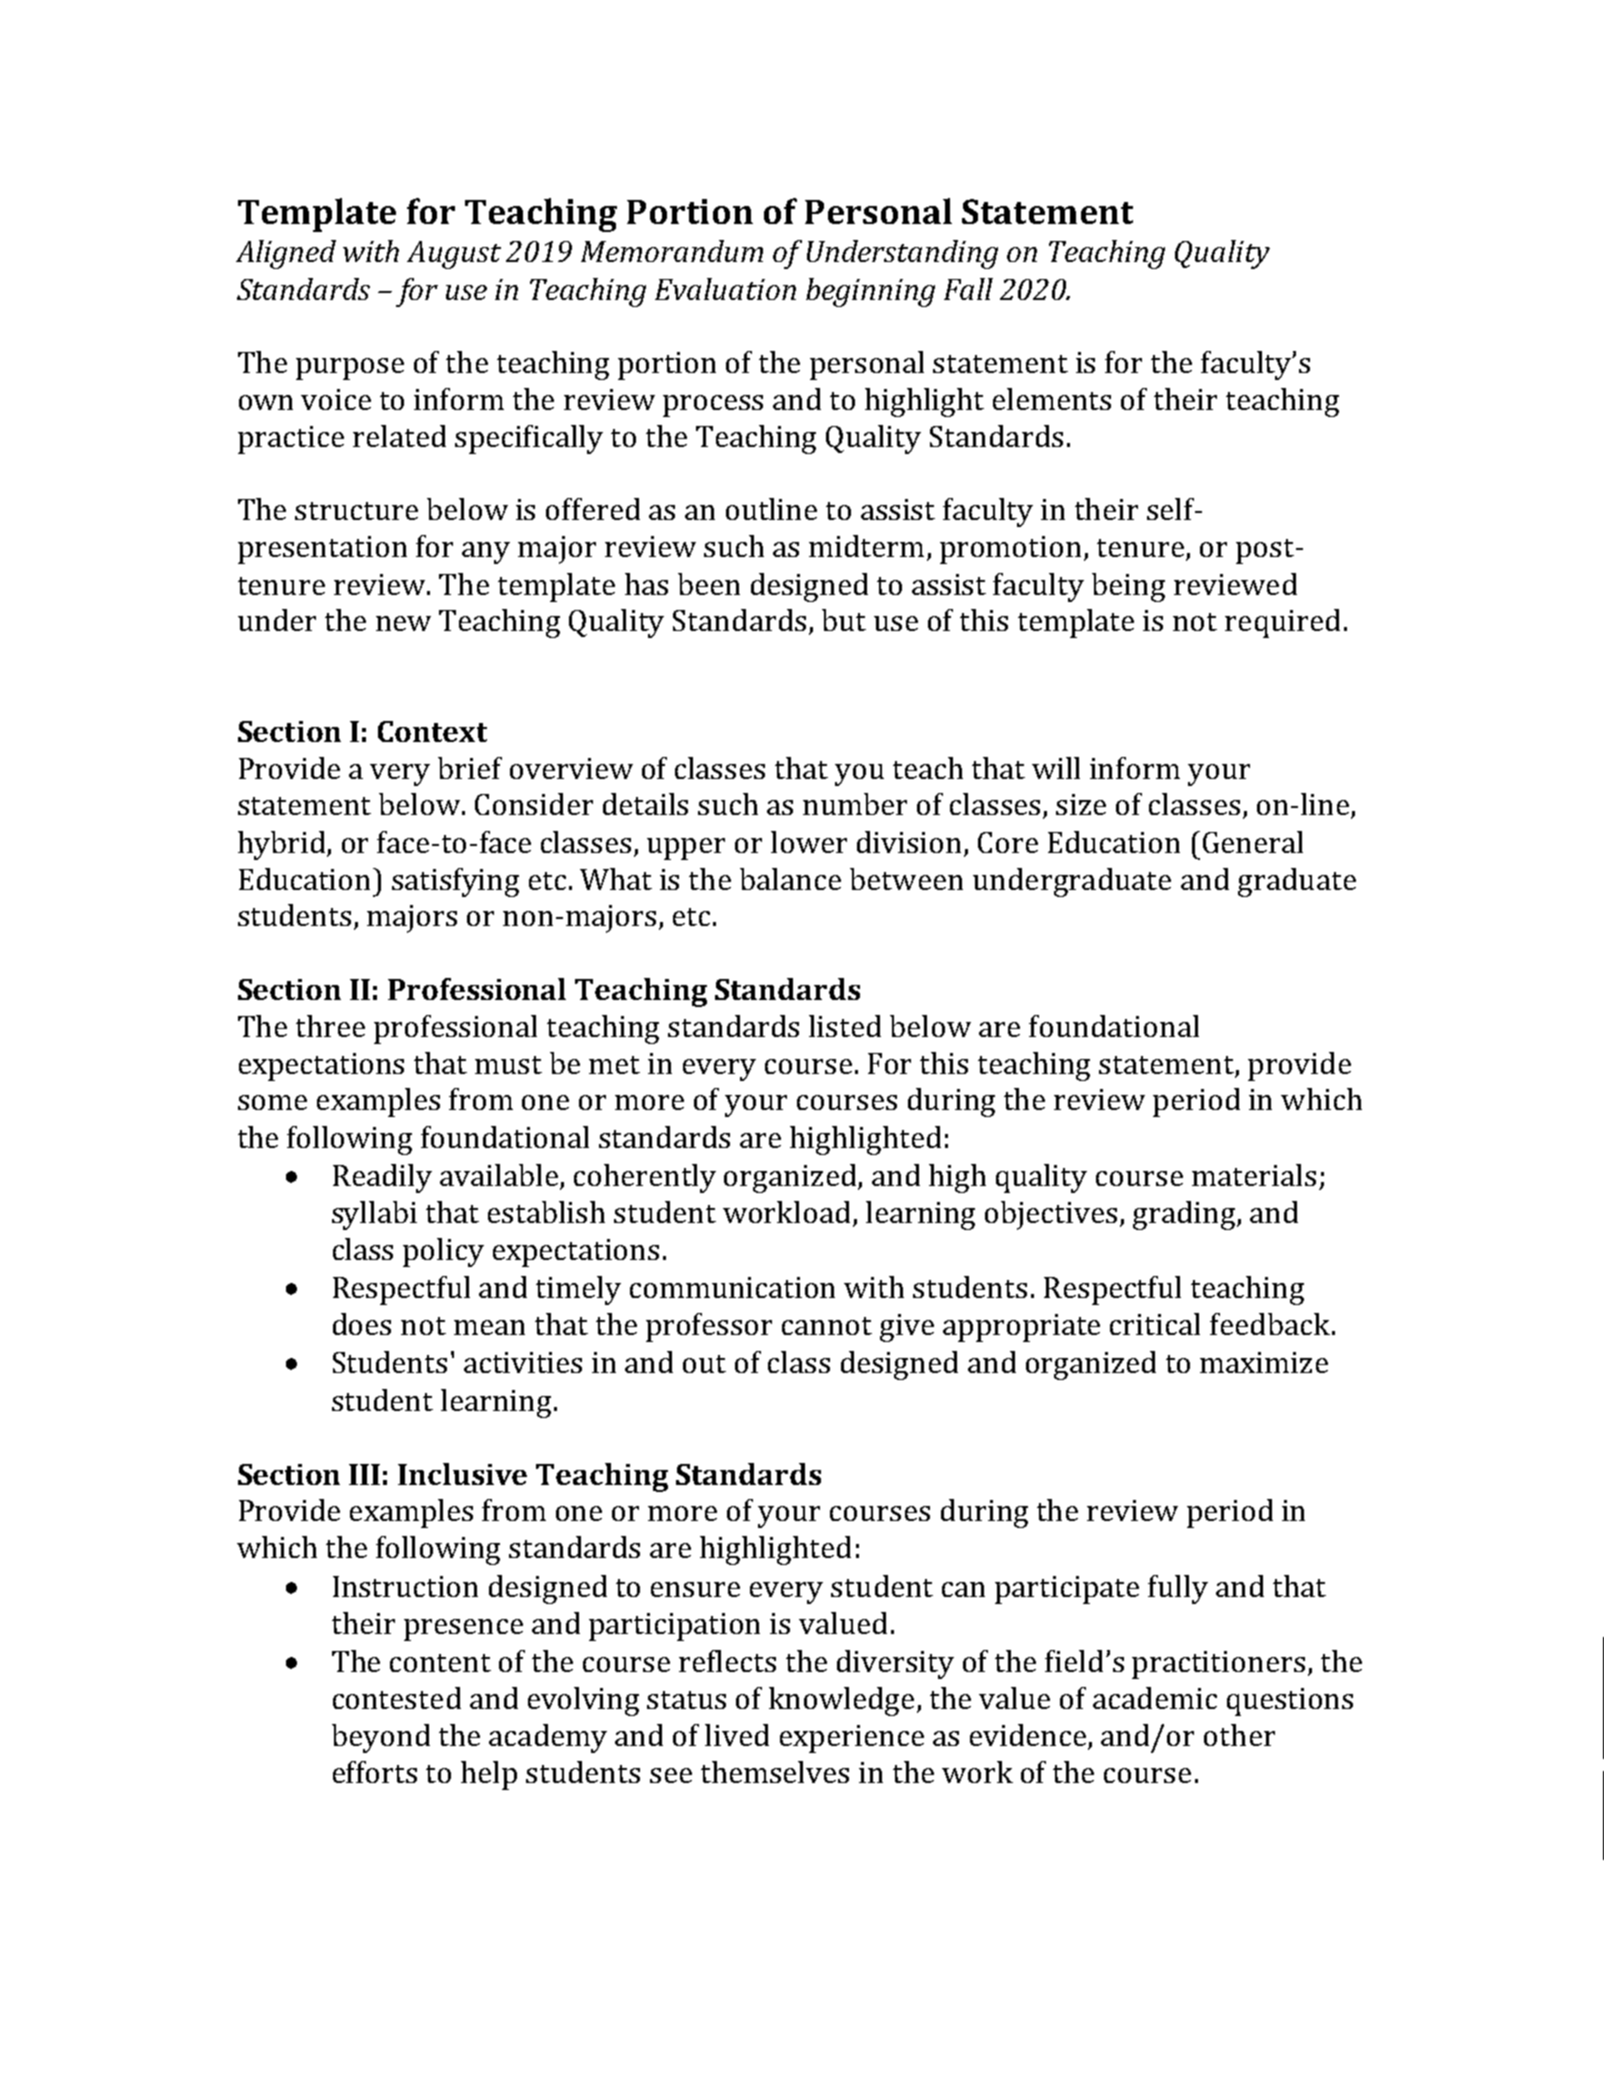  I want to click on materials, so click(1254, 1175).
